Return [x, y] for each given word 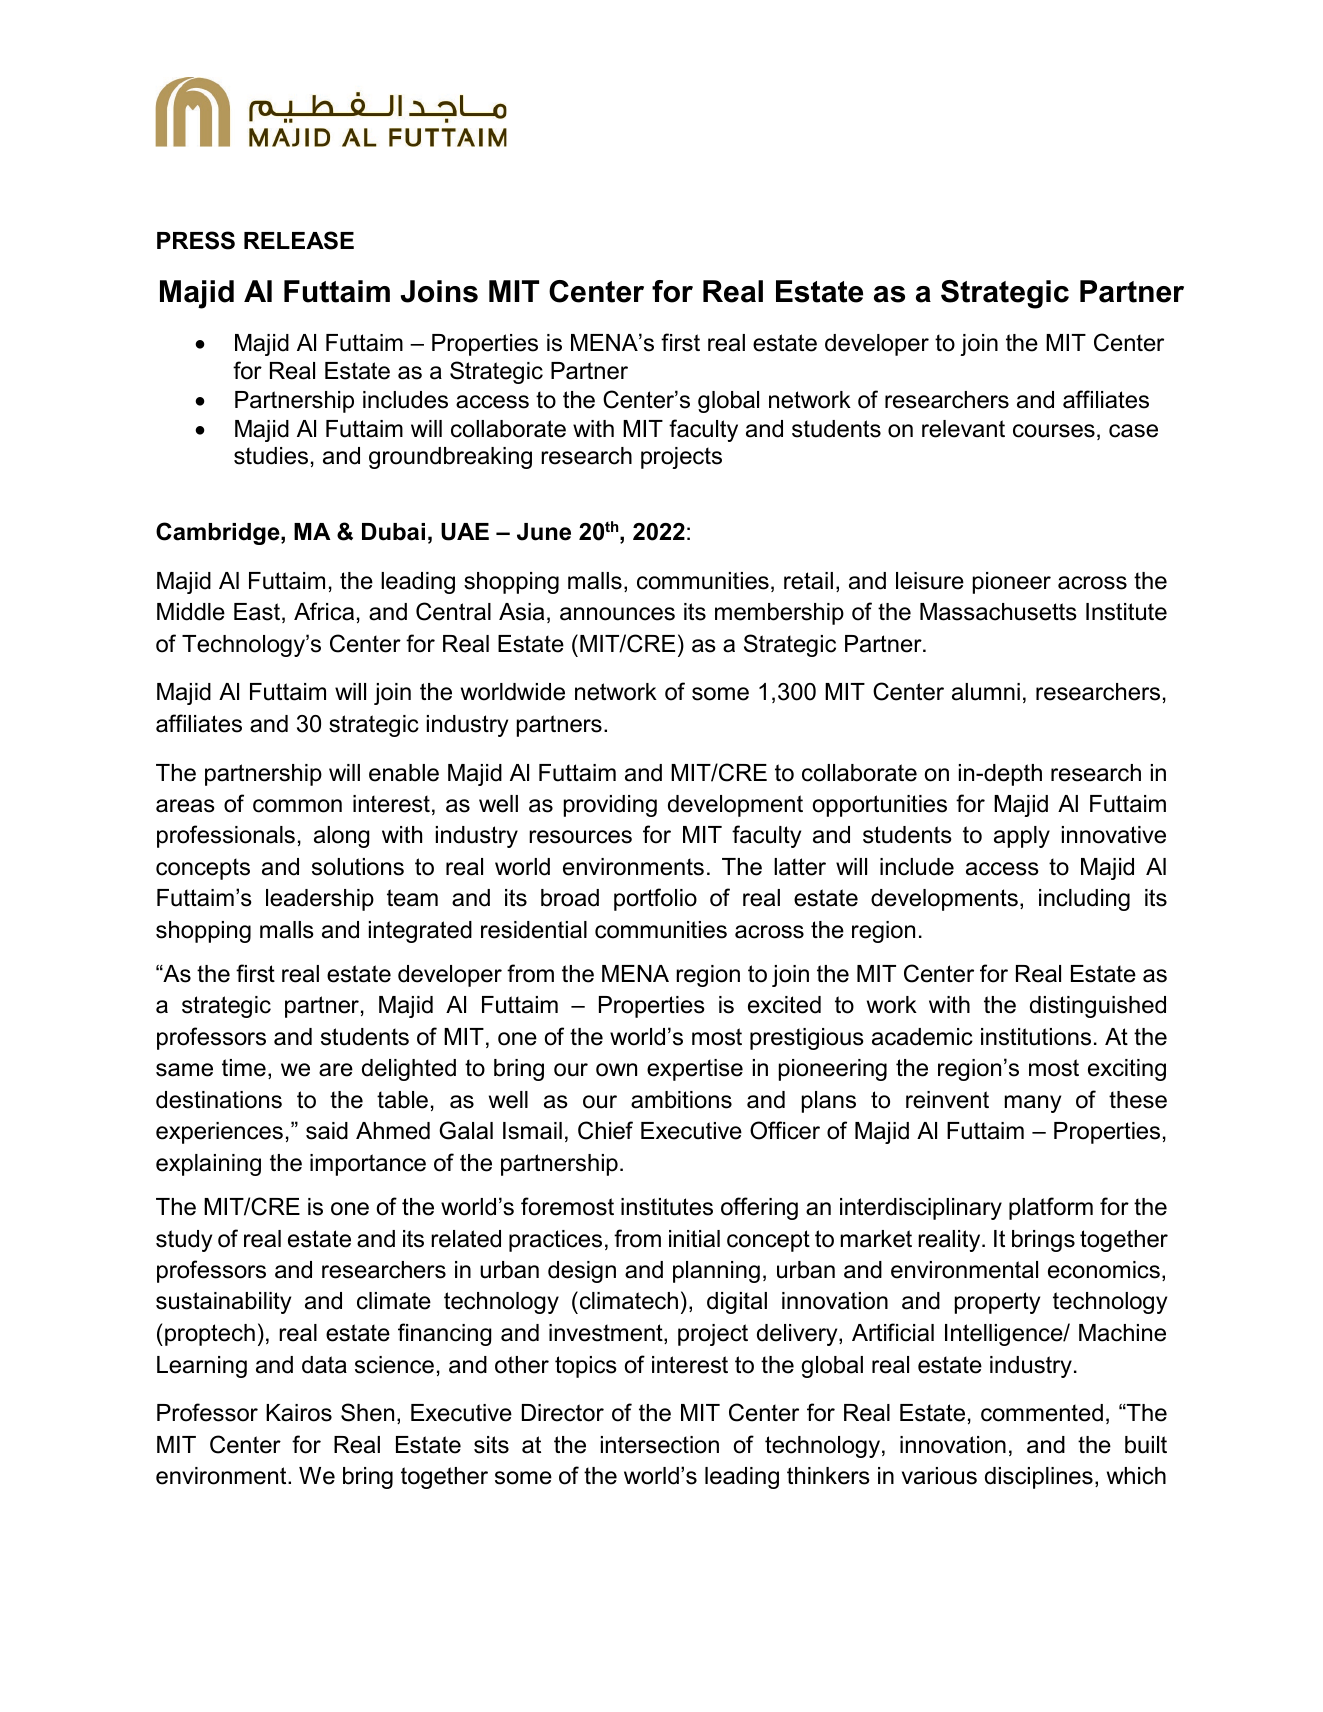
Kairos [299, 1413]
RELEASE [299, 240]
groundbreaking [450, 458]
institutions [1036, 1037]
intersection [660, 1445]
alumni [986, 692]
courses [1054, 431]
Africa [324, 611]
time [244, 1068]
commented [1042, 1413]
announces [617, 614]
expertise [695, 1070]
